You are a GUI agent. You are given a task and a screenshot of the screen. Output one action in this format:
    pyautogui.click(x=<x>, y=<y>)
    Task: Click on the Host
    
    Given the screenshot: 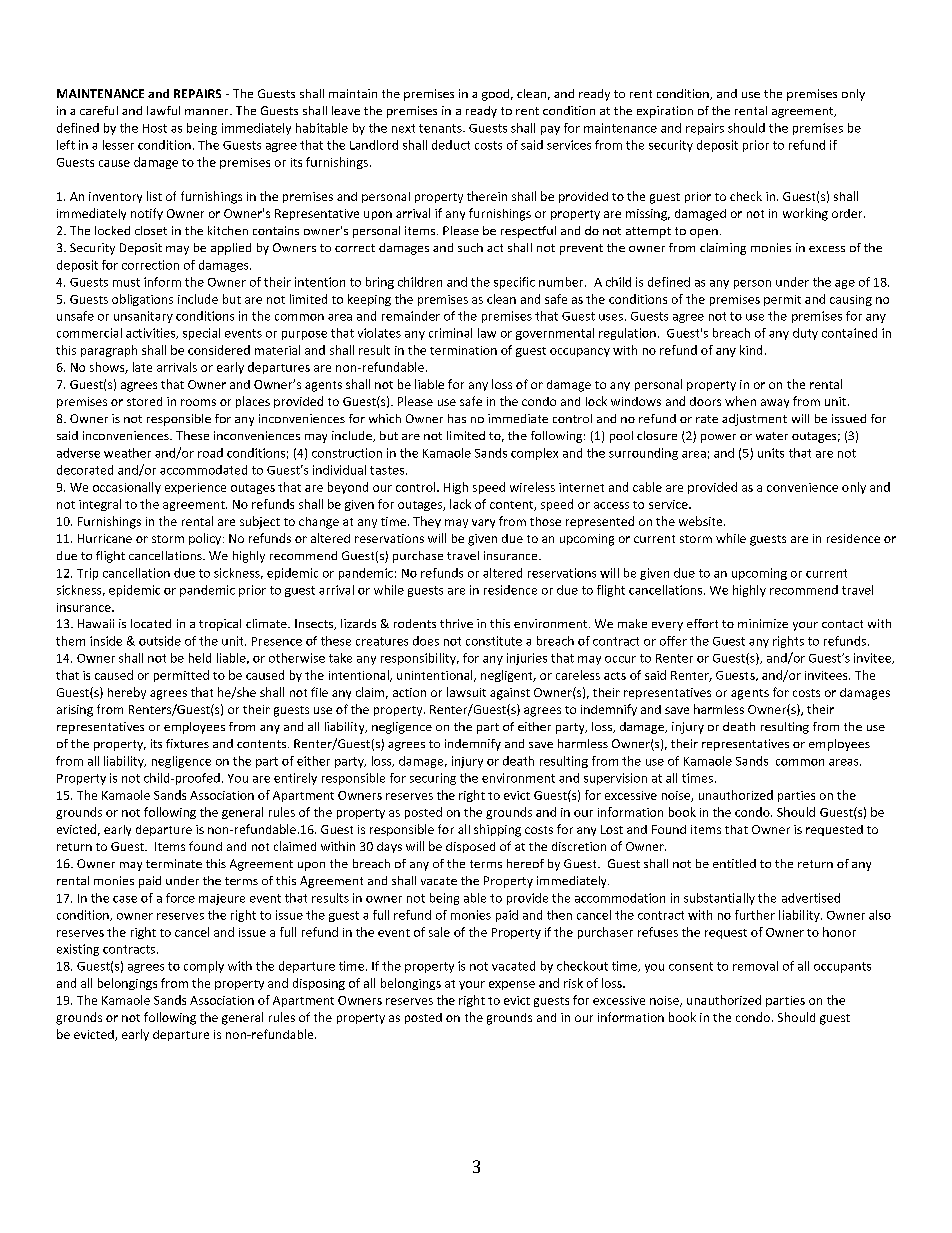 What is the action you would take?
    pyautogui.click(x=155, y=128)
